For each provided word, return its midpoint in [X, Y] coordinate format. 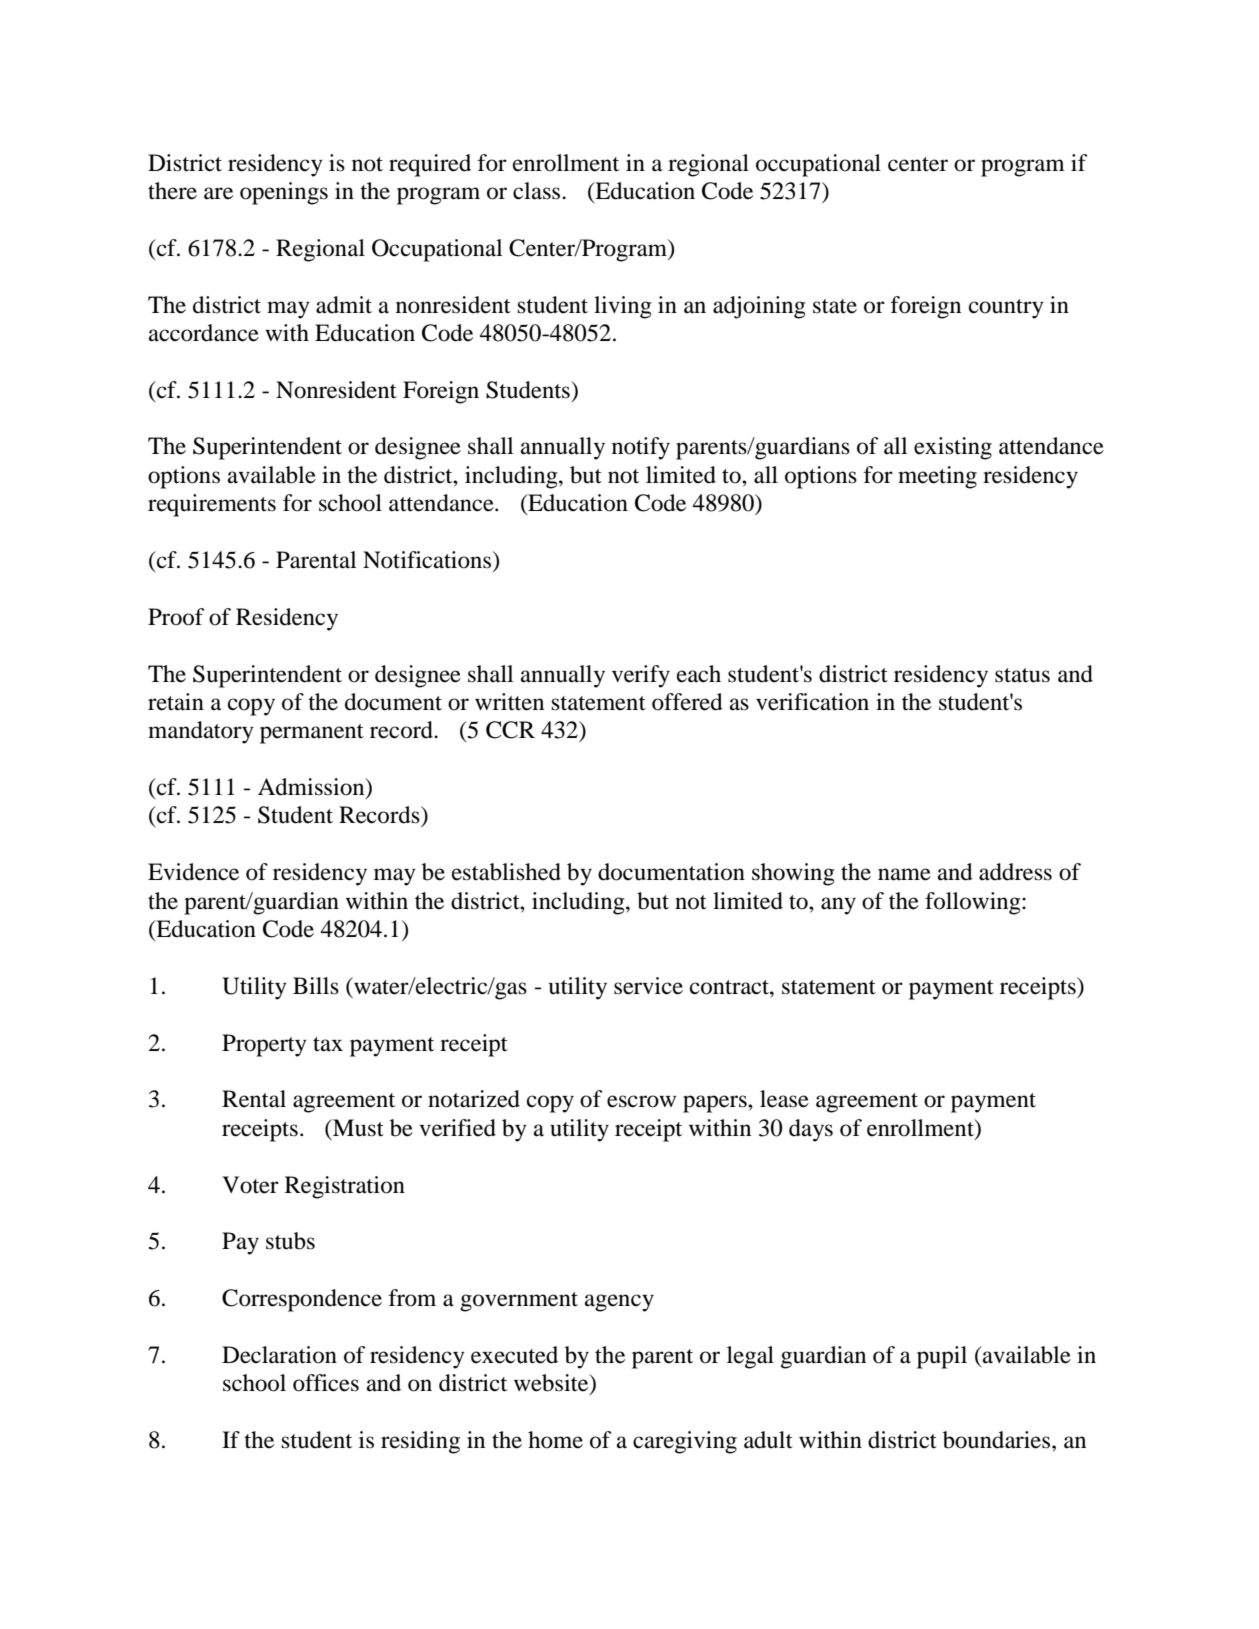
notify [641, 448]
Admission [312, 788]
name [904, 874]
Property [264, 1045]
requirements [212, 505]
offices [326, 1383]
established [506, 872]
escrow [641, 1101]
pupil [942, 1357]
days [811, 1130]
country [1006, 309]
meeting [937, 477]
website [552, 1384]
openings [284, 193]
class [538, 191]
